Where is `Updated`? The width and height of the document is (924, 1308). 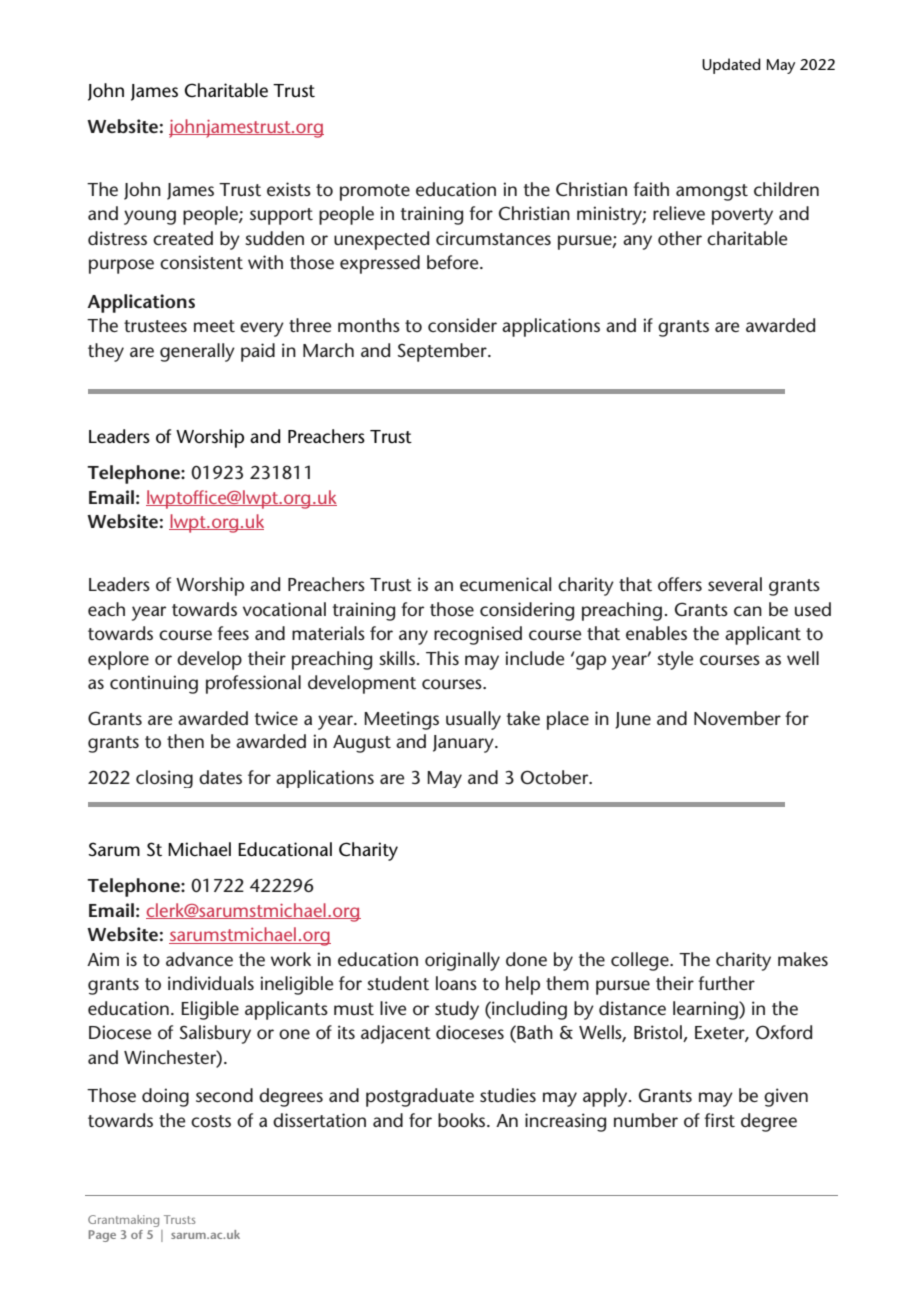
Updated is located at coordinates (731, 66).
